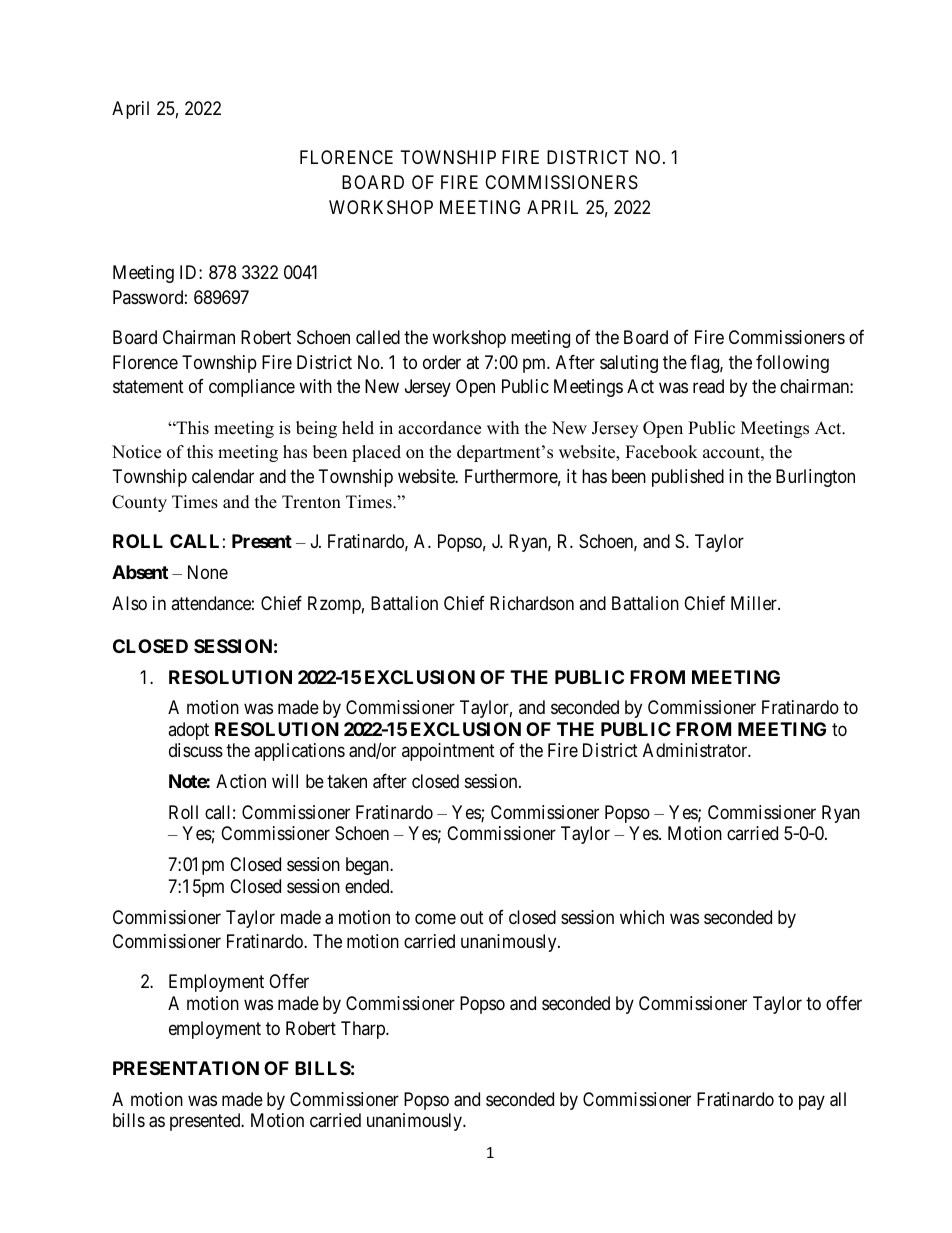 This screenshot has width=952, height=1233. What do you see at coordinates (347, 781) in the screenshot?
I see `taken` at bounding box center [347, 781].
